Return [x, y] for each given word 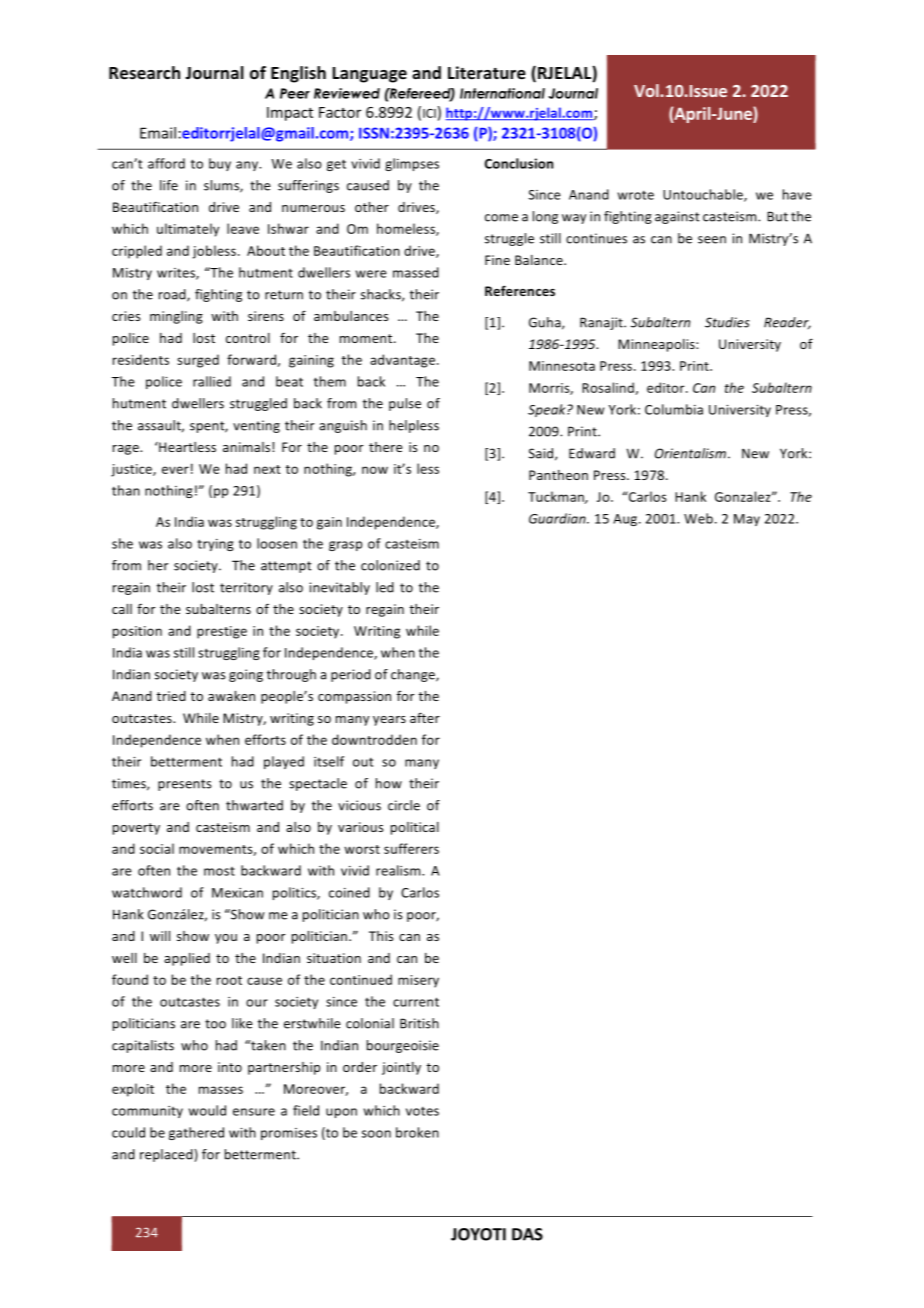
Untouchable [704, 195]
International [502, 93]
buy [220, 164]
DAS [527, 1234]
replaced [167, 1155]
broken [417, 1132]
